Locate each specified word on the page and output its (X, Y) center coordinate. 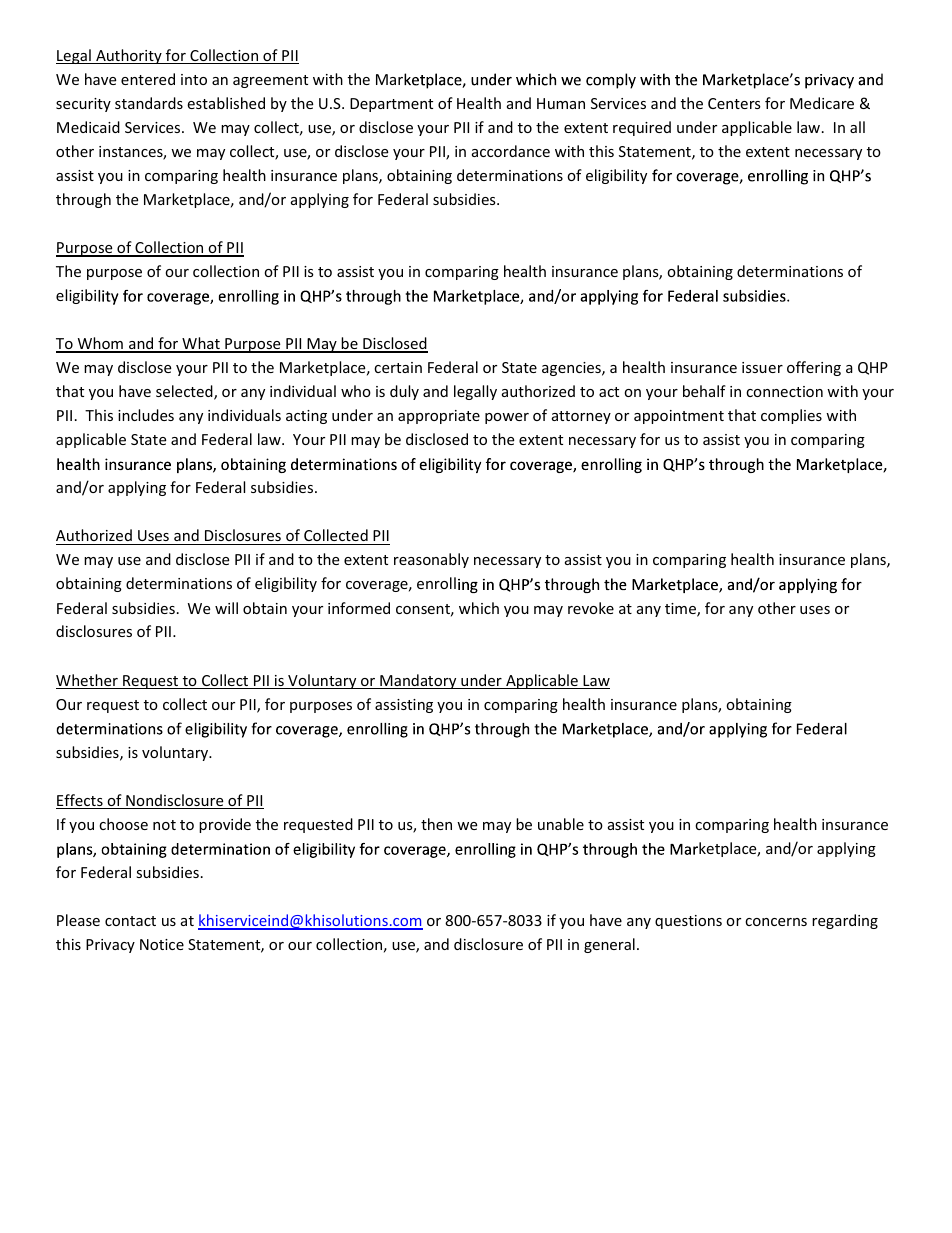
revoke (591, 608)
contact (130, 921)
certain (398, 367)
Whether (88, 681)
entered (148, 79)
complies (791, 416)
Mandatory (418, 681)
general (609, 945)
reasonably (431, 560)
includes (146, 415)
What (201, 344)
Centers (734, 103)
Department (391, 105)
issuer (762, 367)
